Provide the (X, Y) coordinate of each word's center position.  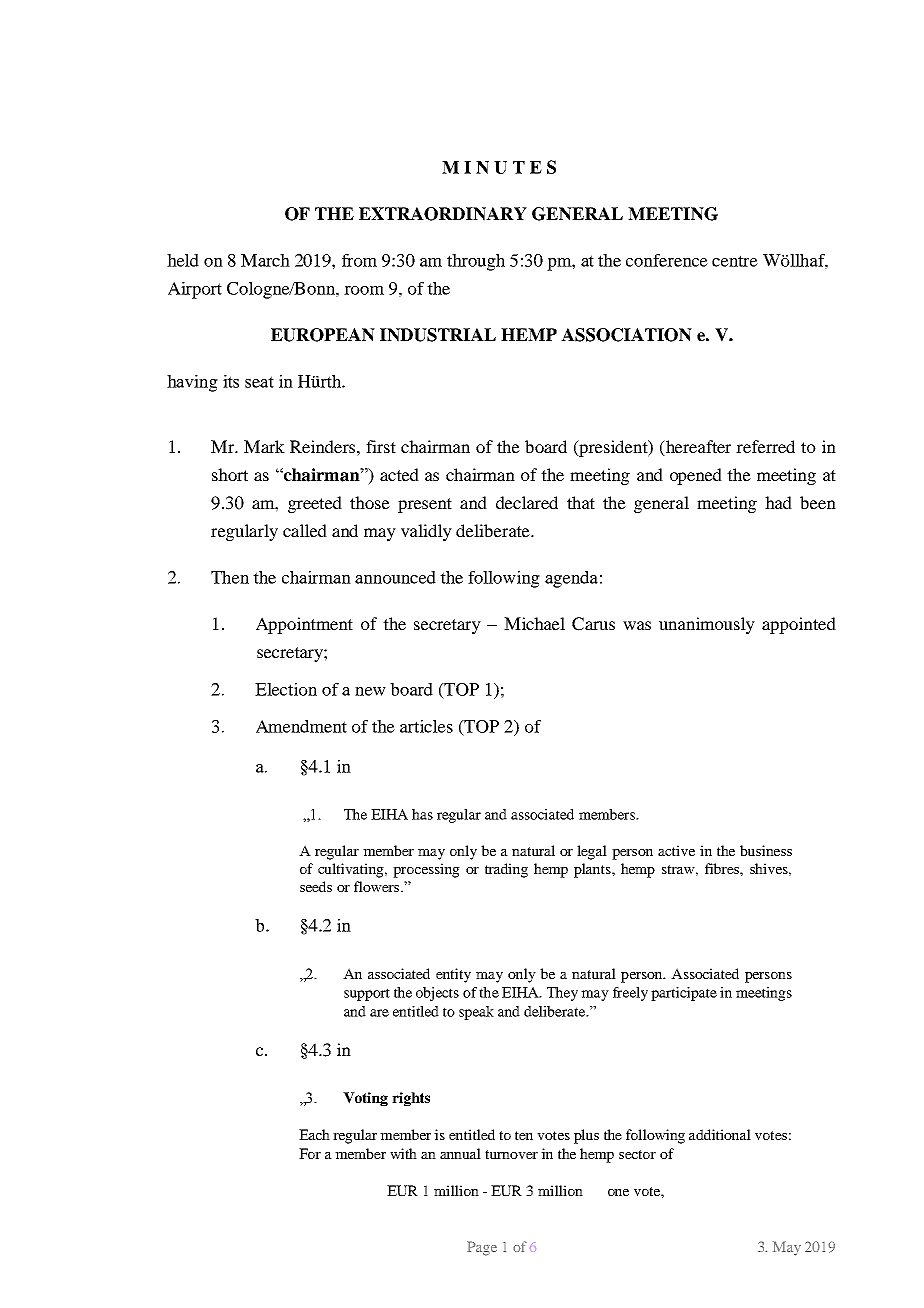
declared (527, 502)
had (778, 502)
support (367, 994)
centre (735, 261)
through (476, 262)
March (265, 260)
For (310, 1153)
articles (426, 726)
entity (453, 975)
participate (684, 994)
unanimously (707, 625)
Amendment (301, 726)
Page (482, 1248)
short (230, 474)
